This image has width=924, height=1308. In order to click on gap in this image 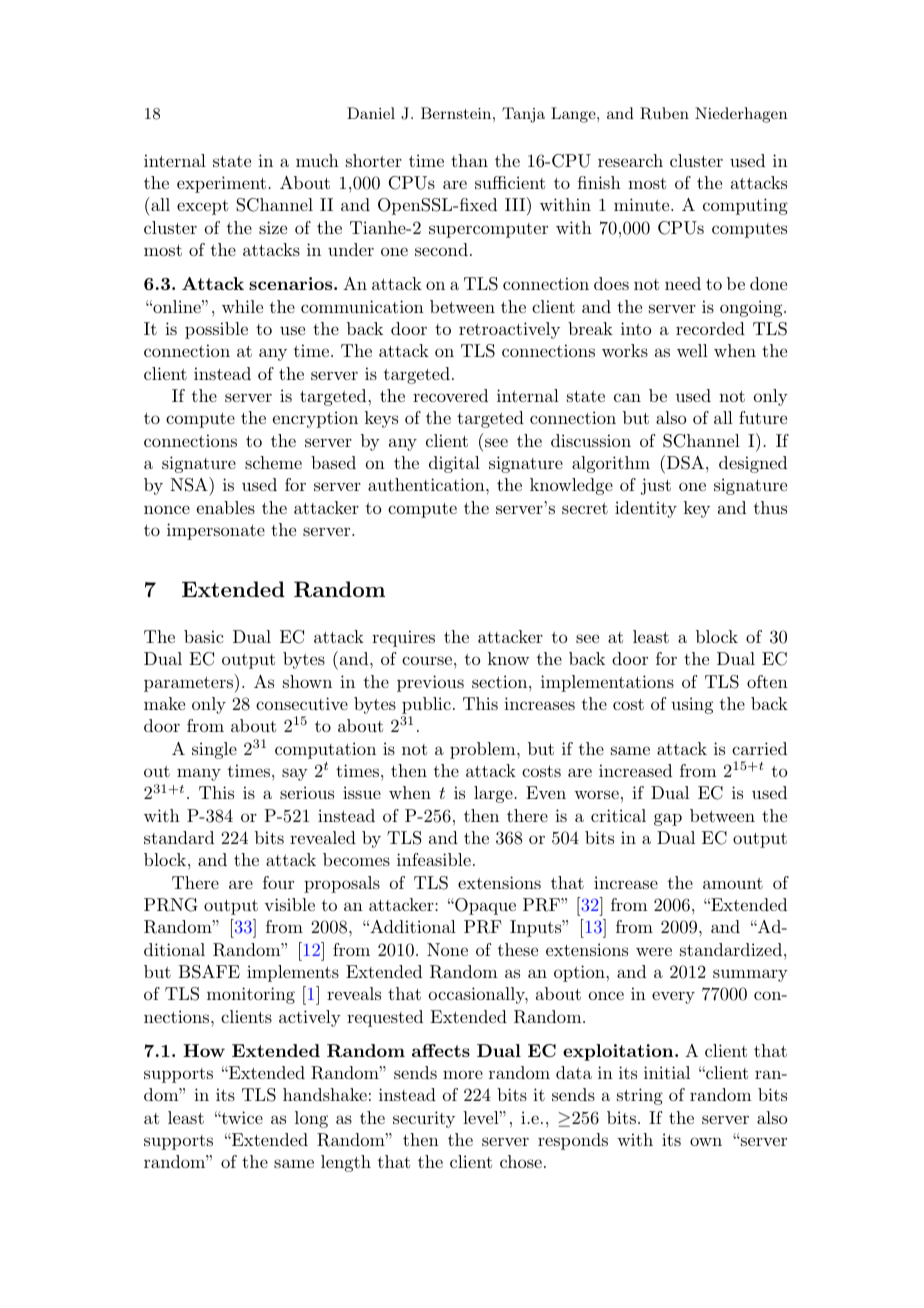, I will do `click(668, 819)`.
